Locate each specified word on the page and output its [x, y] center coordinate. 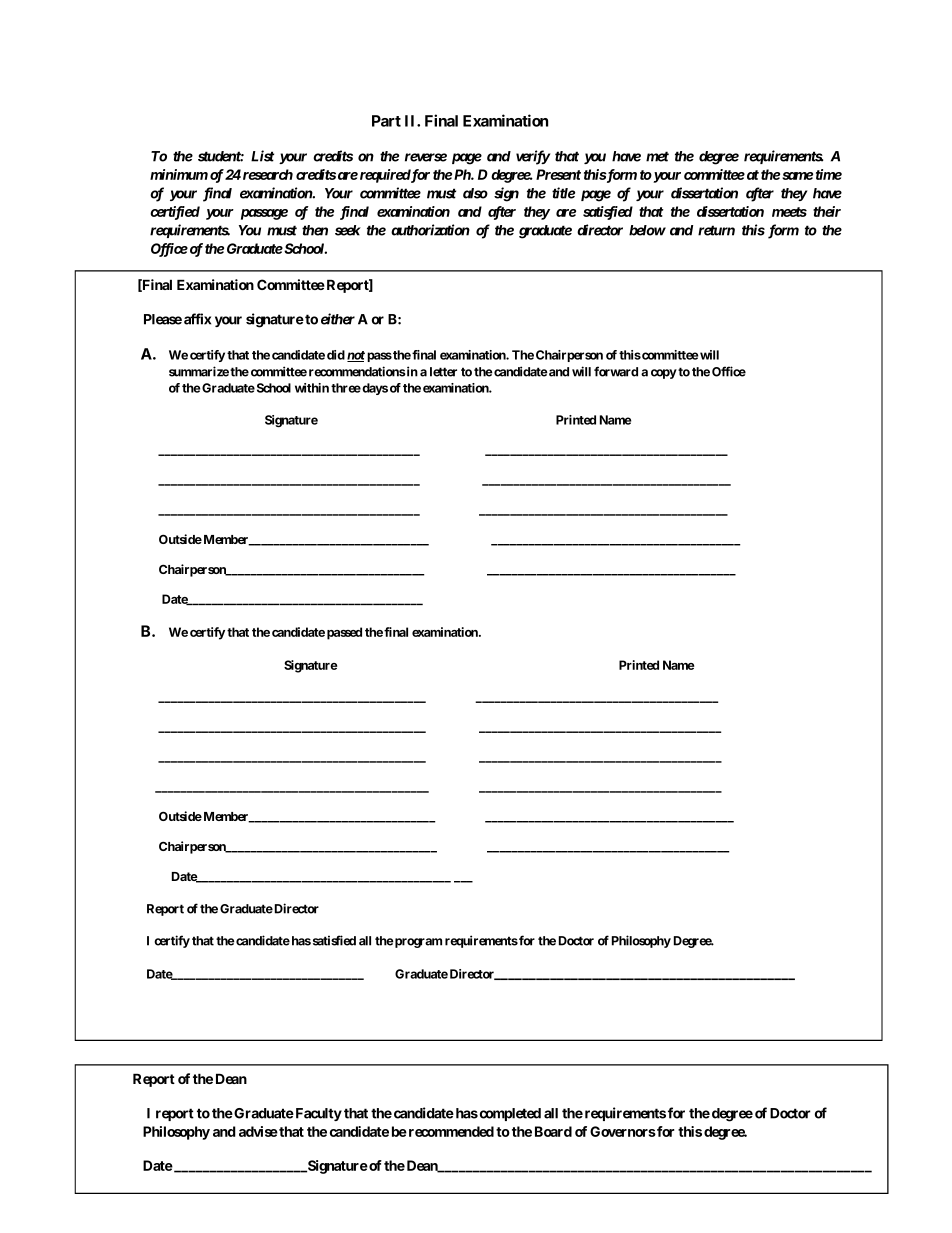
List [262, 156]
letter [443, 372]
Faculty [317, 1114]
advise [258, 1131]
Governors [623, 1131]
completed [509, 1114]
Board [553, 1131]
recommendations [357, 371]
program [417, 943]
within [312, 388]
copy [664, 374]
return [716, 230]
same [797, 176]
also [475, 193]
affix [197, 319]
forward [616, 371]
